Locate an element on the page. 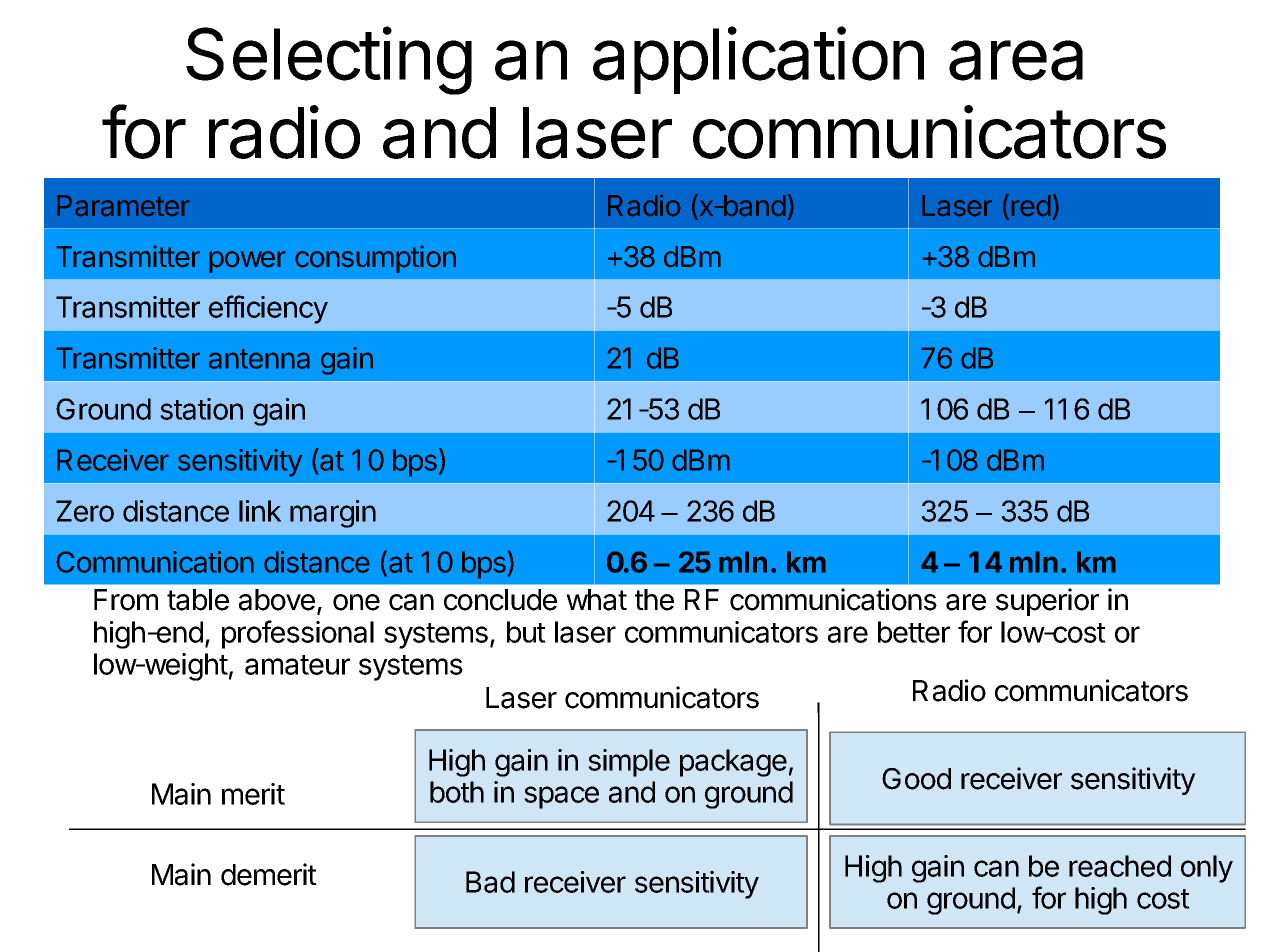  red is located at coordinates (1031, 206).
